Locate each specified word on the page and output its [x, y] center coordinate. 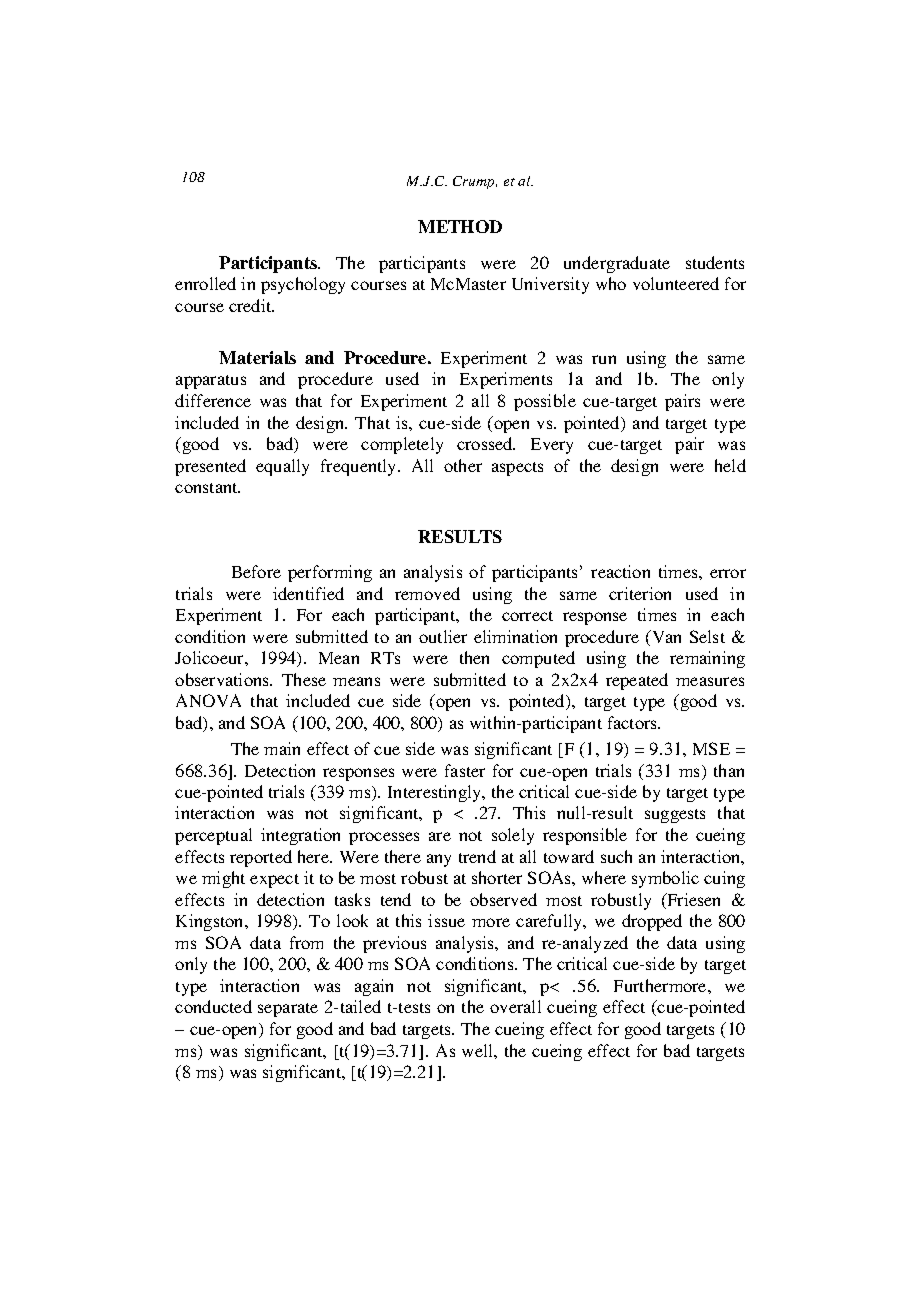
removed [427, 593]
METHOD [460, 226]
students [715, 262]
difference [213, 400]
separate [288, 1010]
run [604, 359]
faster [465, 770]
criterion [640, 593]
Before [256, 571]
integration [300, 836]
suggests [675, 816]
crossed [486, 443]
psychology [303, 285]
